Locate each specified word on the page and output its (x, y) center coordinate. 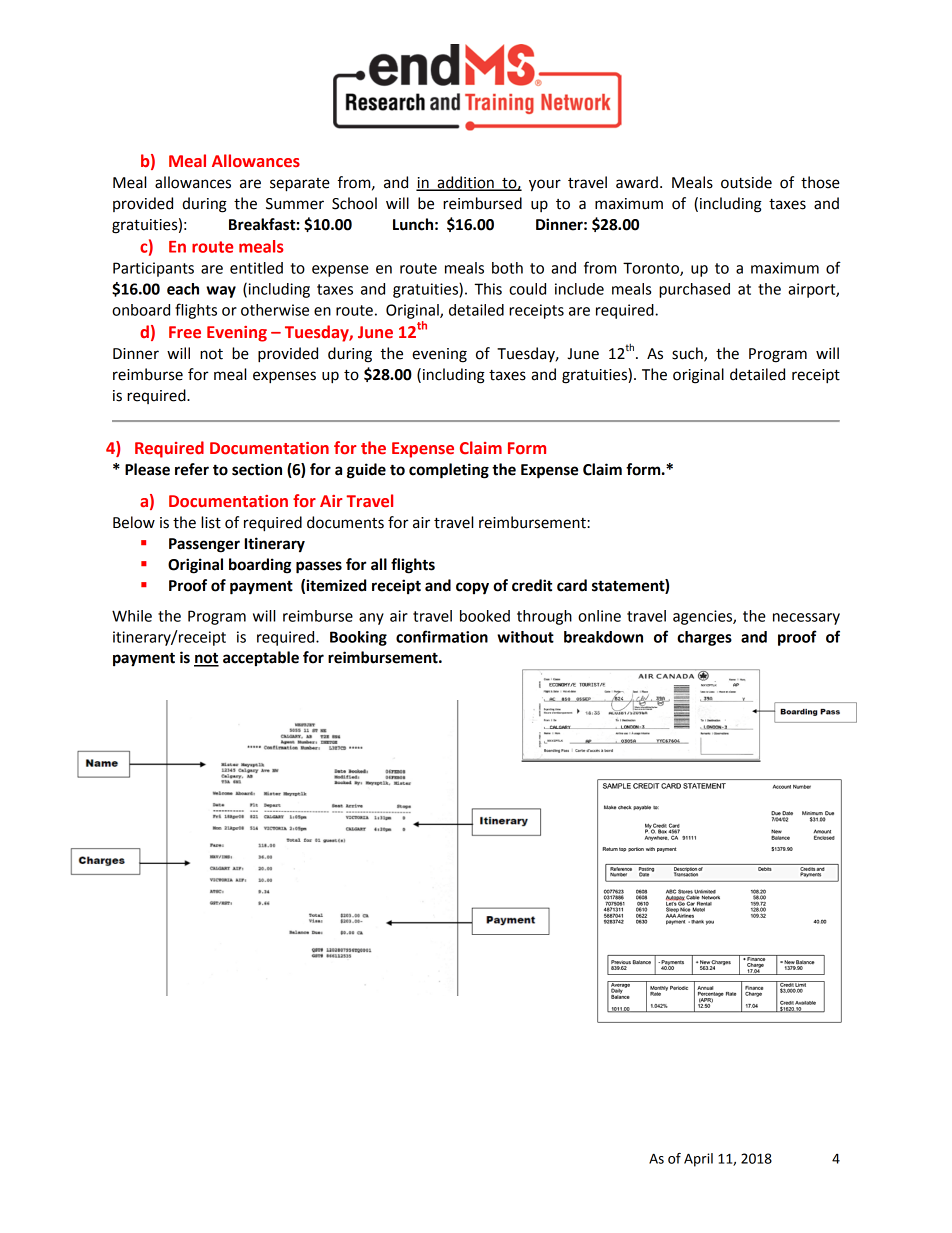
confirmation (442, 636)
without (525, 637)
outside (746, 182)
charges (704, 638)
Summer (295, 204)
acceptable (261, 659)
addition (465, 183)
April (698, 1160)
